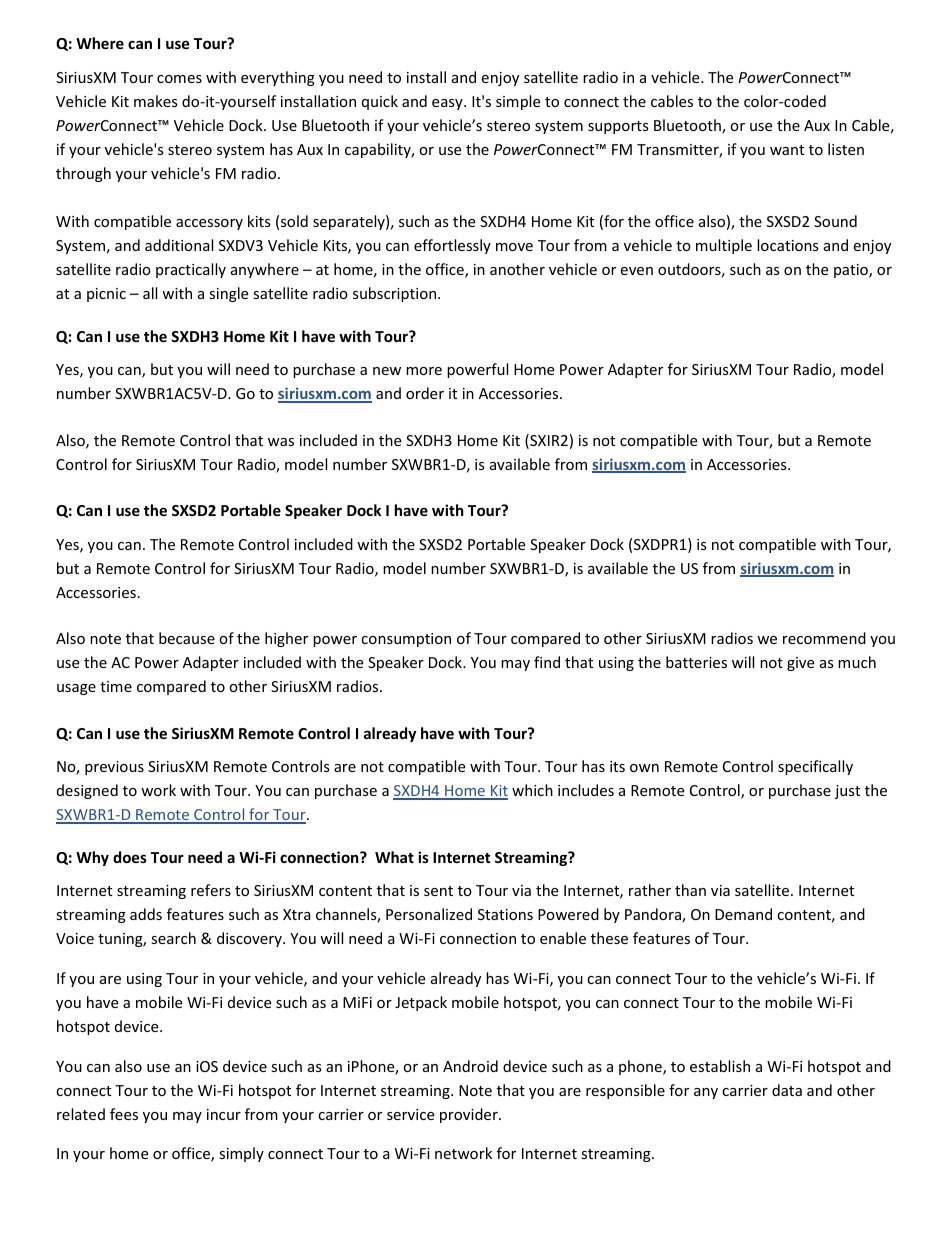 Image resolution: width=952 pixels, height=1233 pixels. I want to click on patio, so click(852, 271).
